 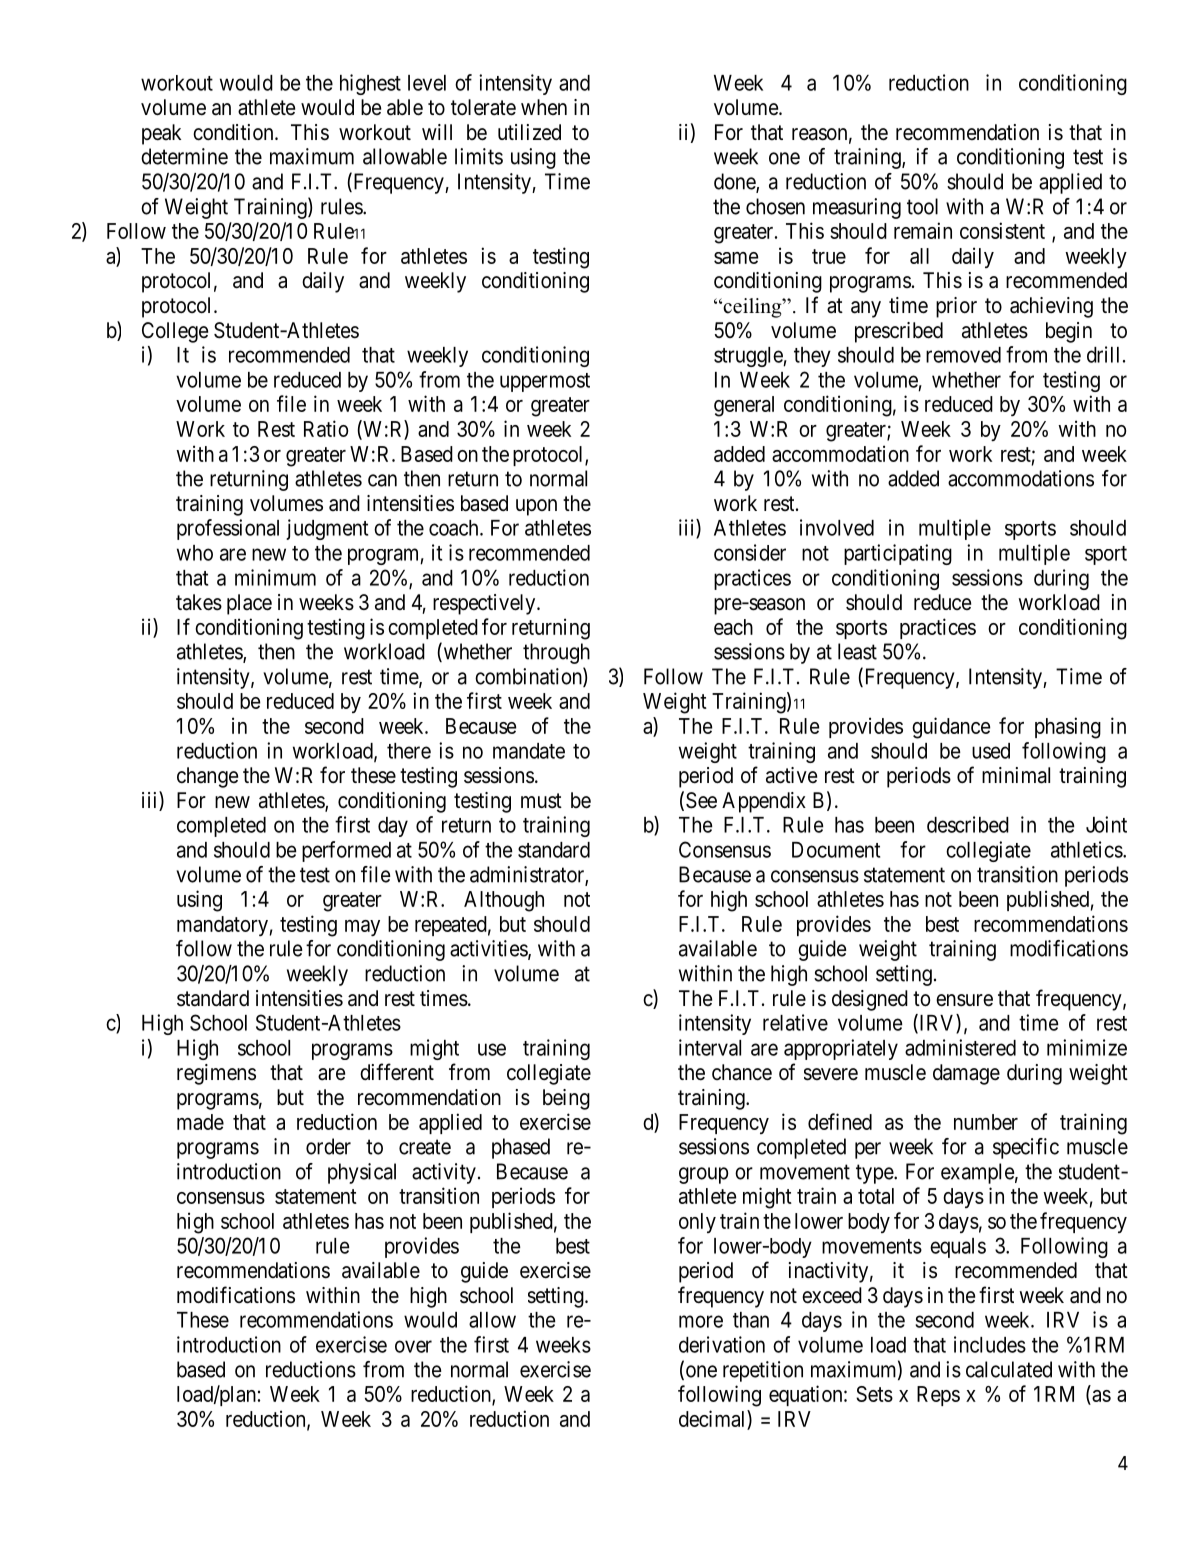 What do you see at coordinates (536, 507) in the page?
I see `upon` at bounding box center [536, 507].
